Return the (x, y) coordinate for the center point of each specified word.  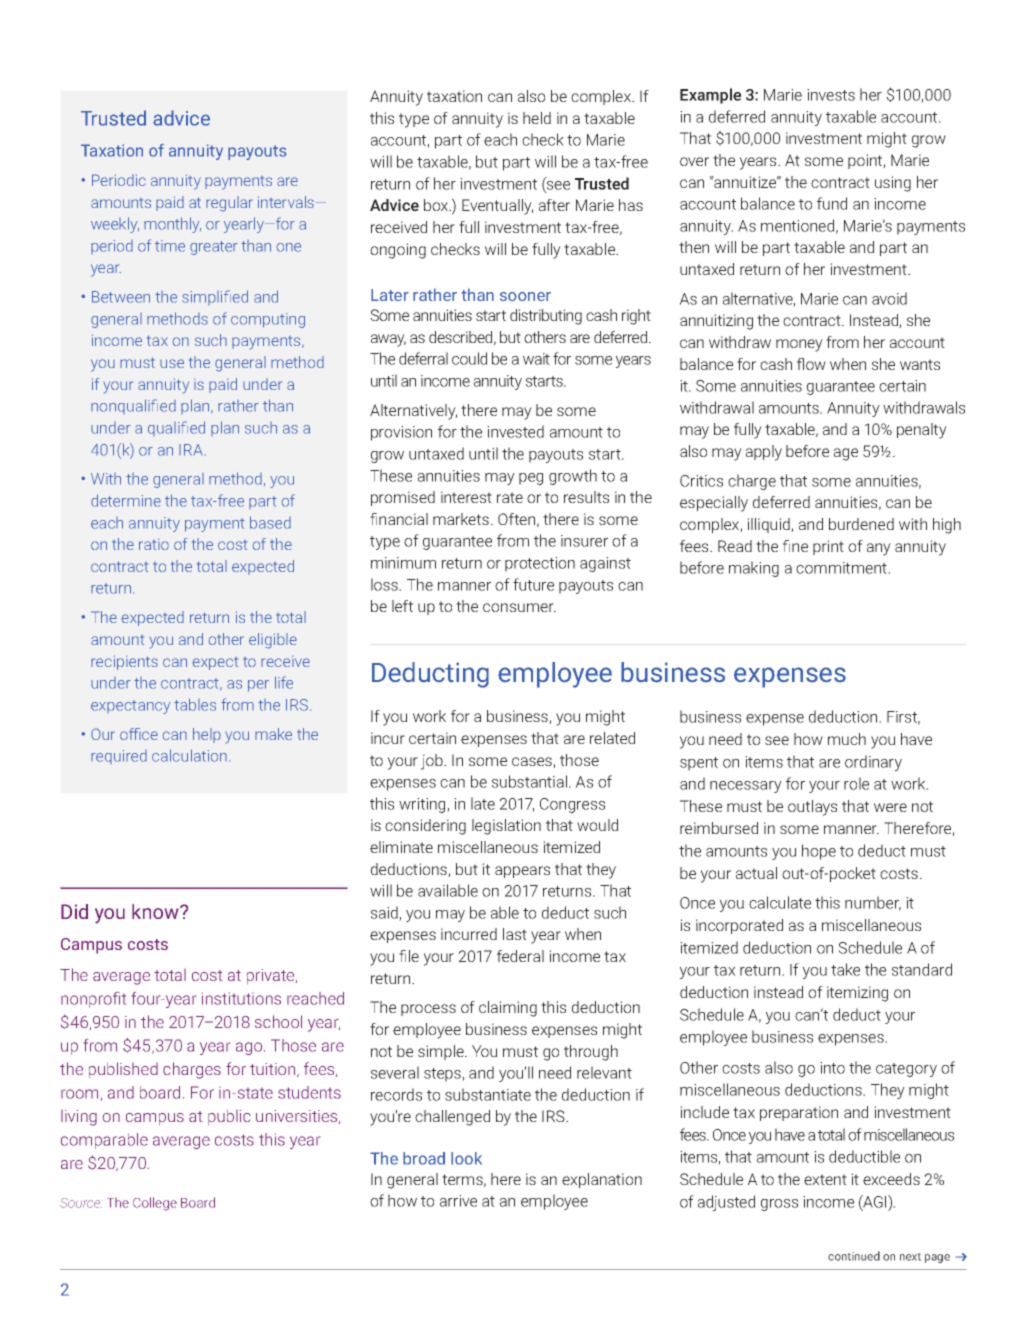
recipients (124, 662)
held (537, 118)
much (847, 739)
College (155, 1204)
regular (229, 204)
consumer (519, 607)
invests (831, 95)
